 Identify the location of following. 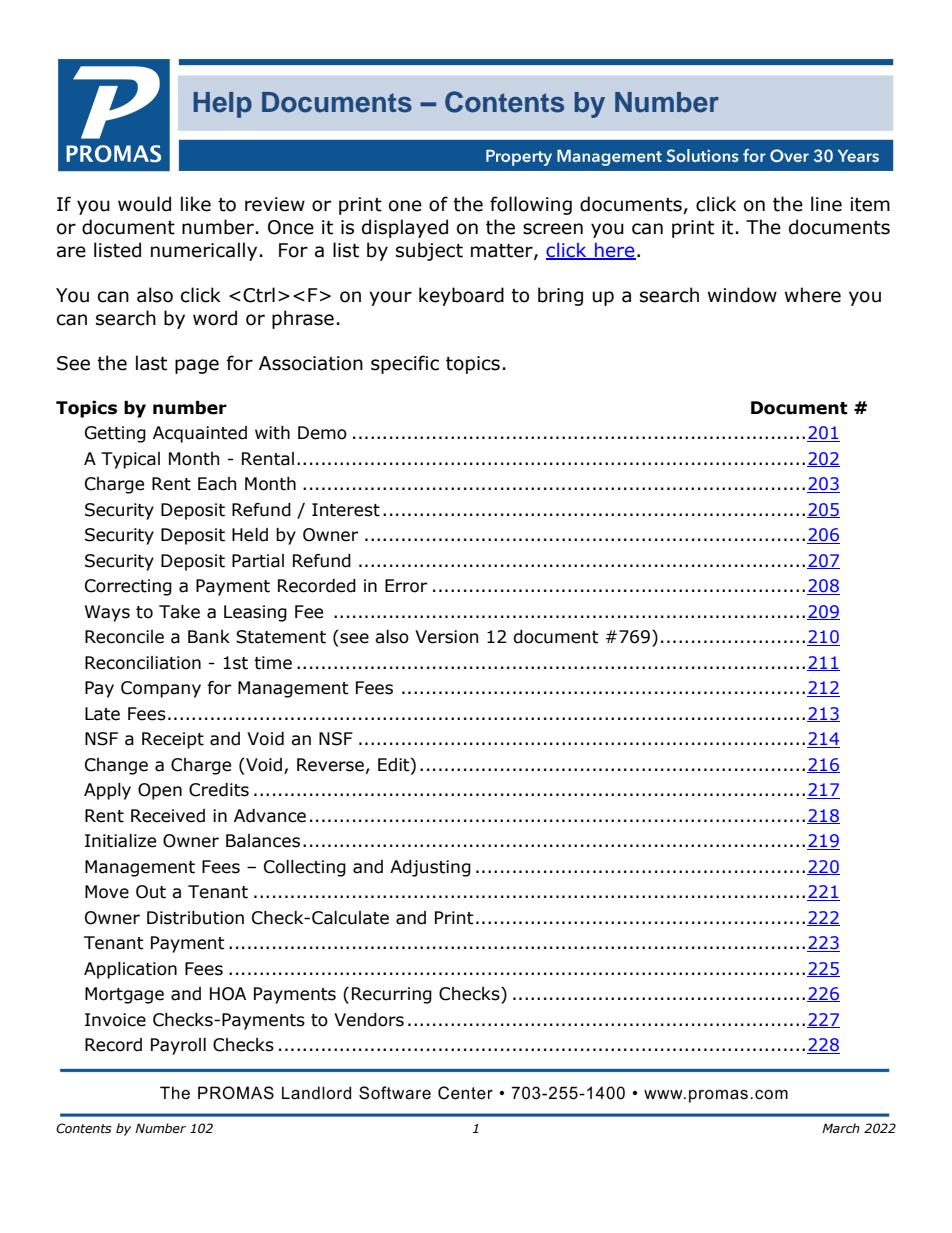
(531, 205).
